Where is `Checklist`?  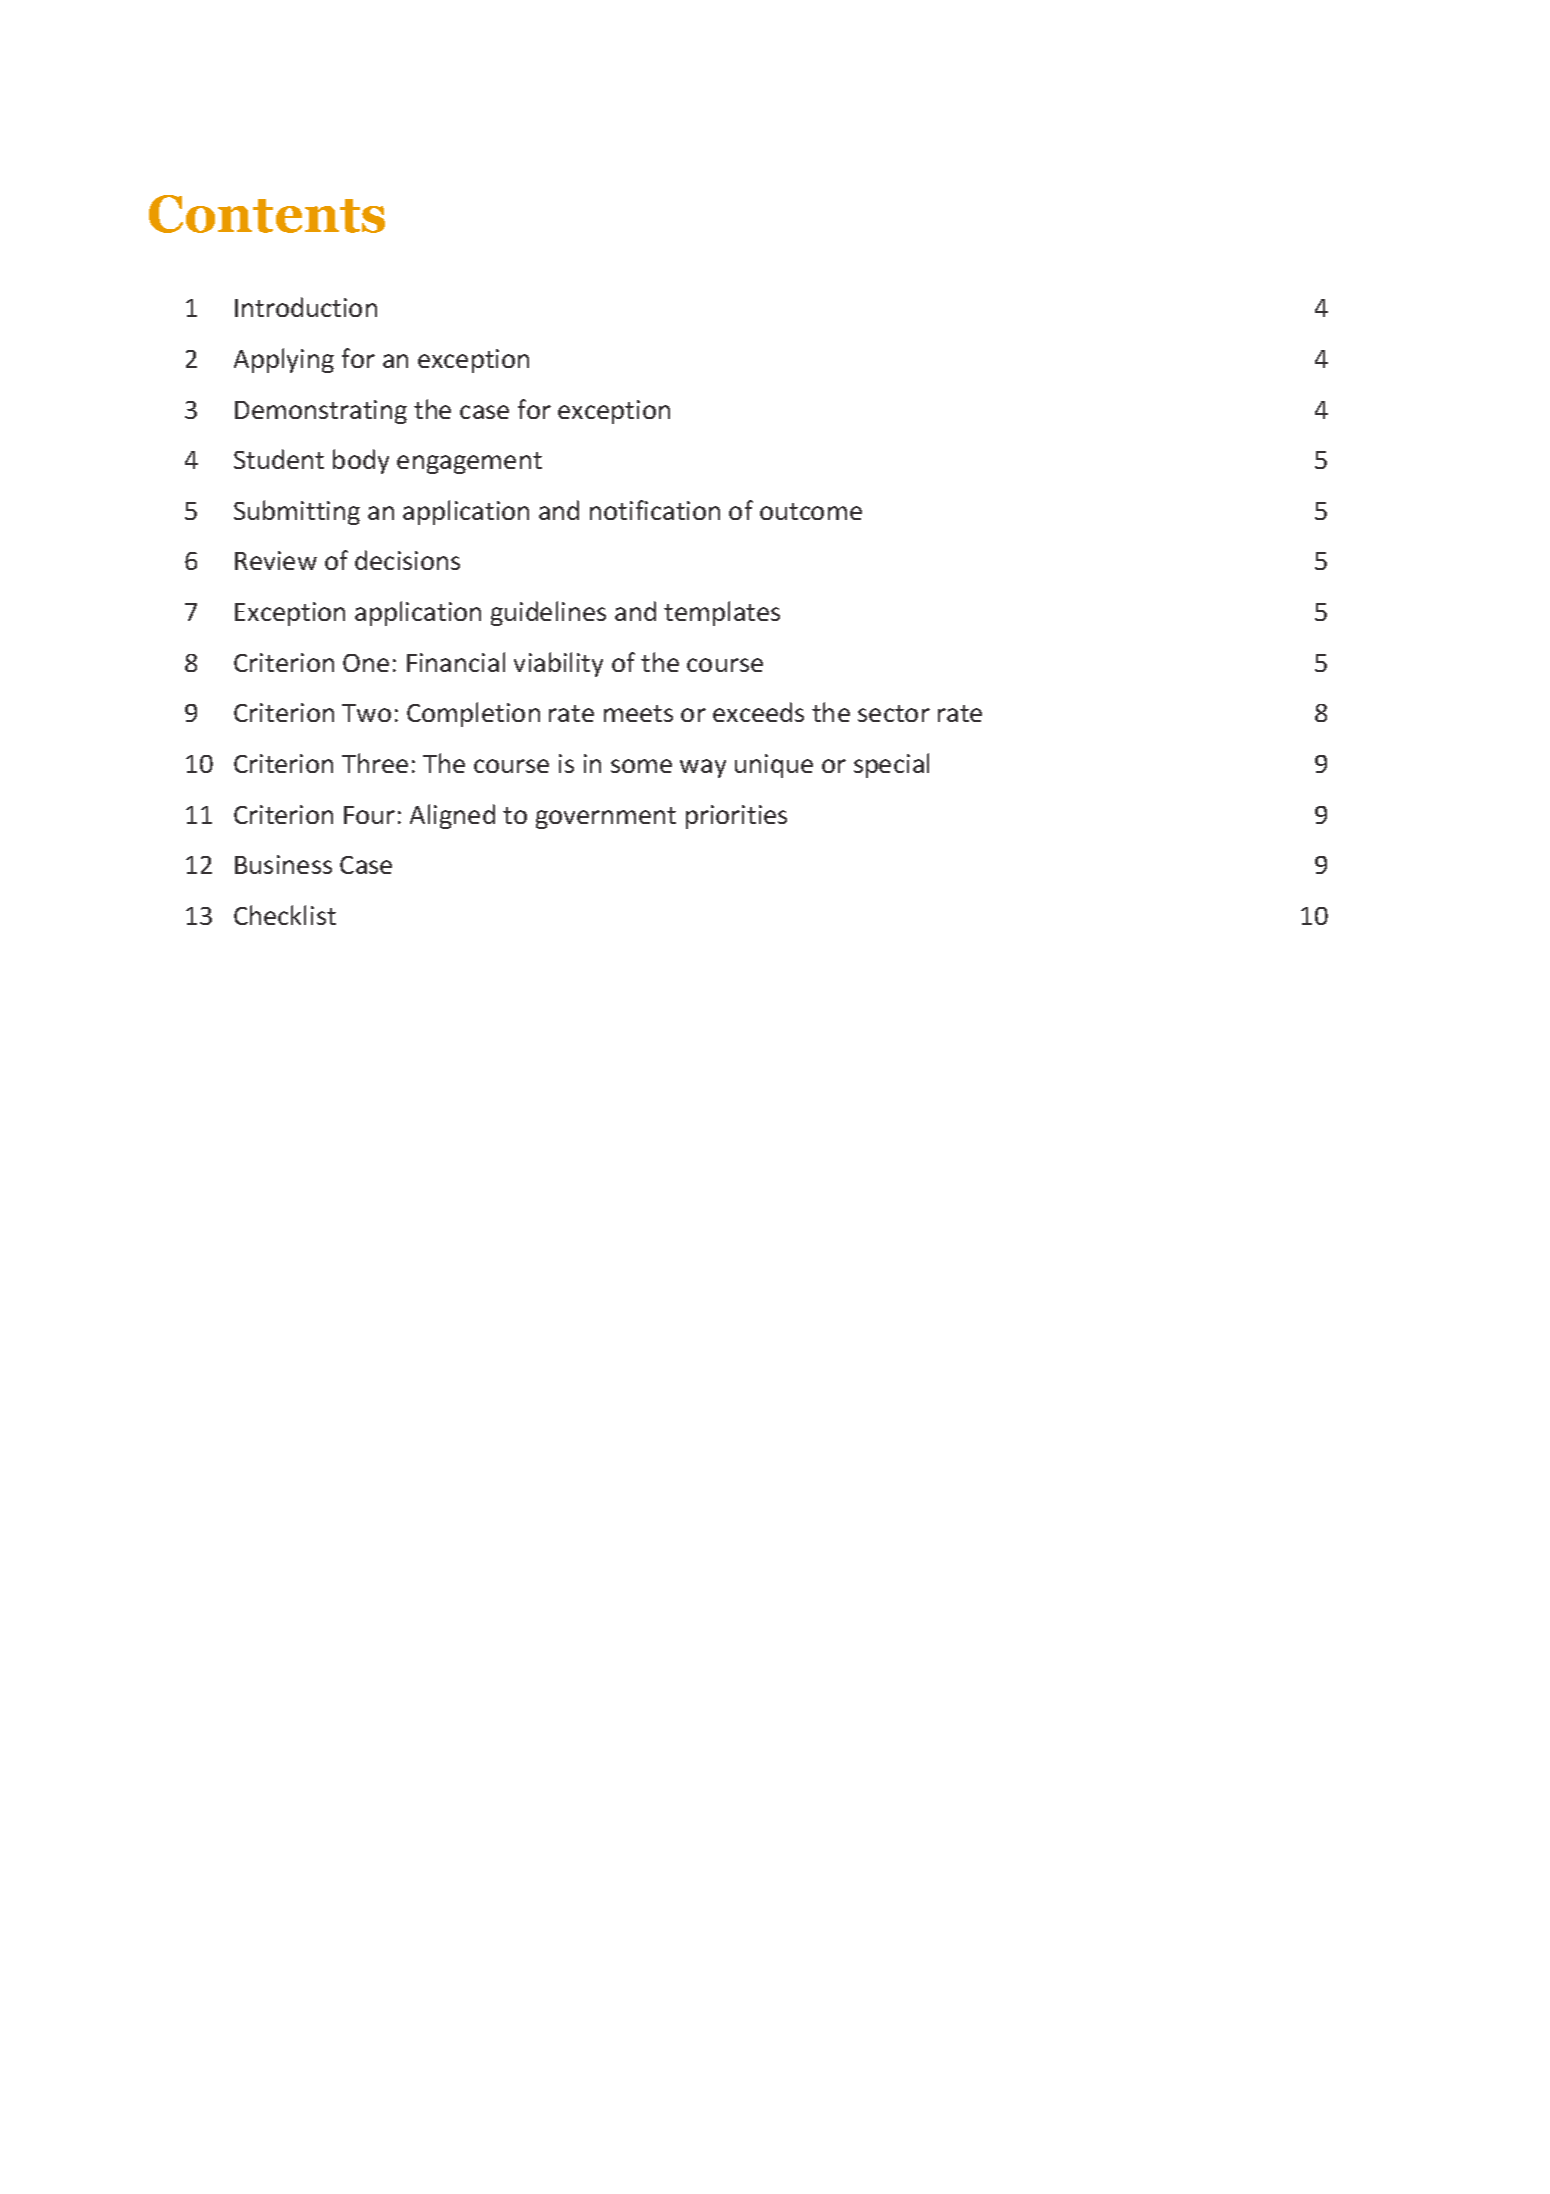
Checklist is located at coordinates (285, 915).
